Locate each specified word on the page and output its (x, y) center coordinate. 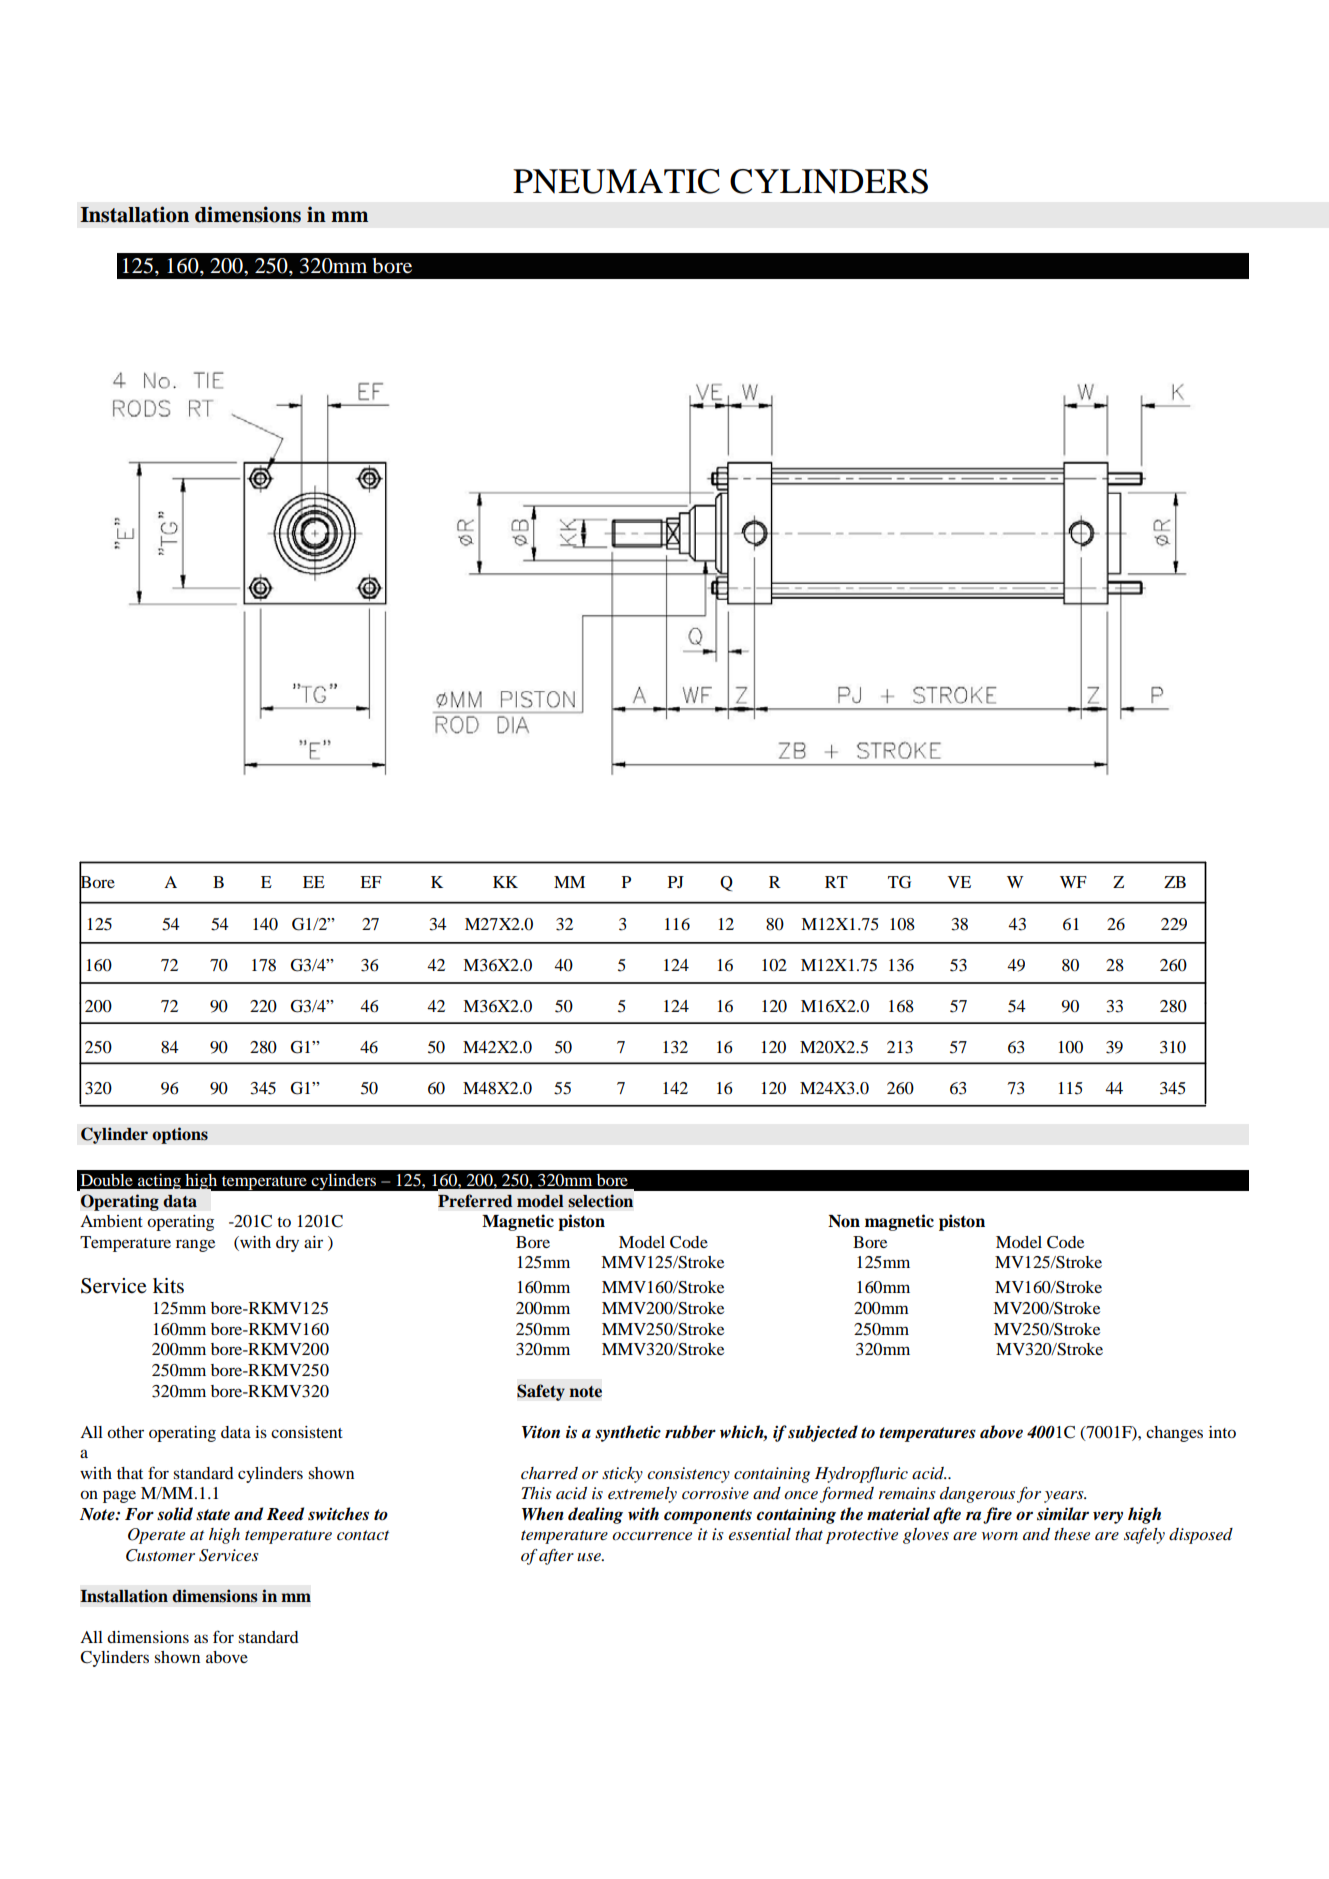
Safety (541, 1392)
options (180, 1135)
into (1222, 1432)
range (195, 1245)
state (213, 1515)
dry (287, 1244)
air (313, 1242)
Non (844, 1221)
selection (600, 1201)
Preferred (475, 1201)
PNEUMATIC (616, 181)
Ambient (111, 1221)
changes (1174, 1434)
